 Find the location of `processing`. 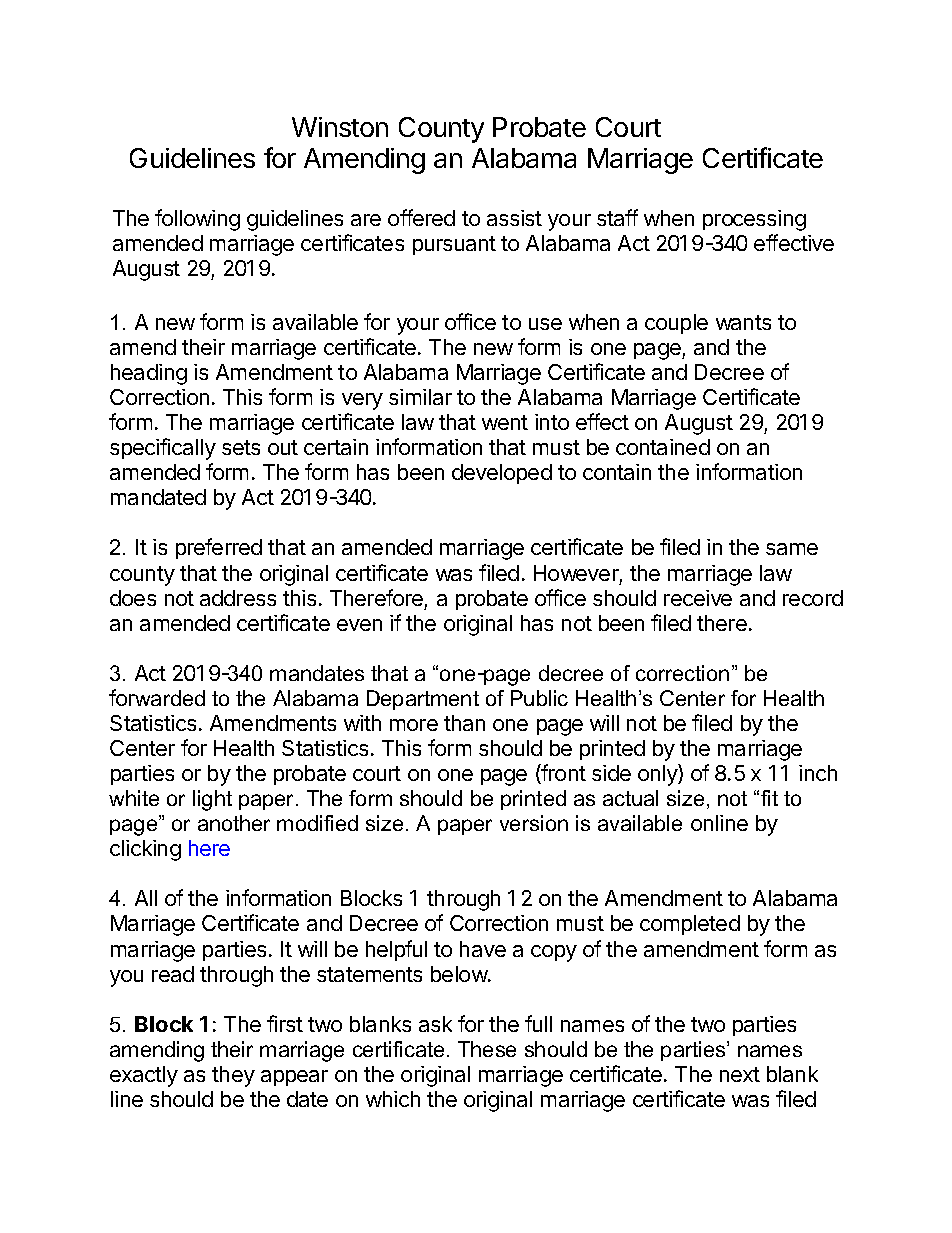

processing is located at coordinates (754, 220).
